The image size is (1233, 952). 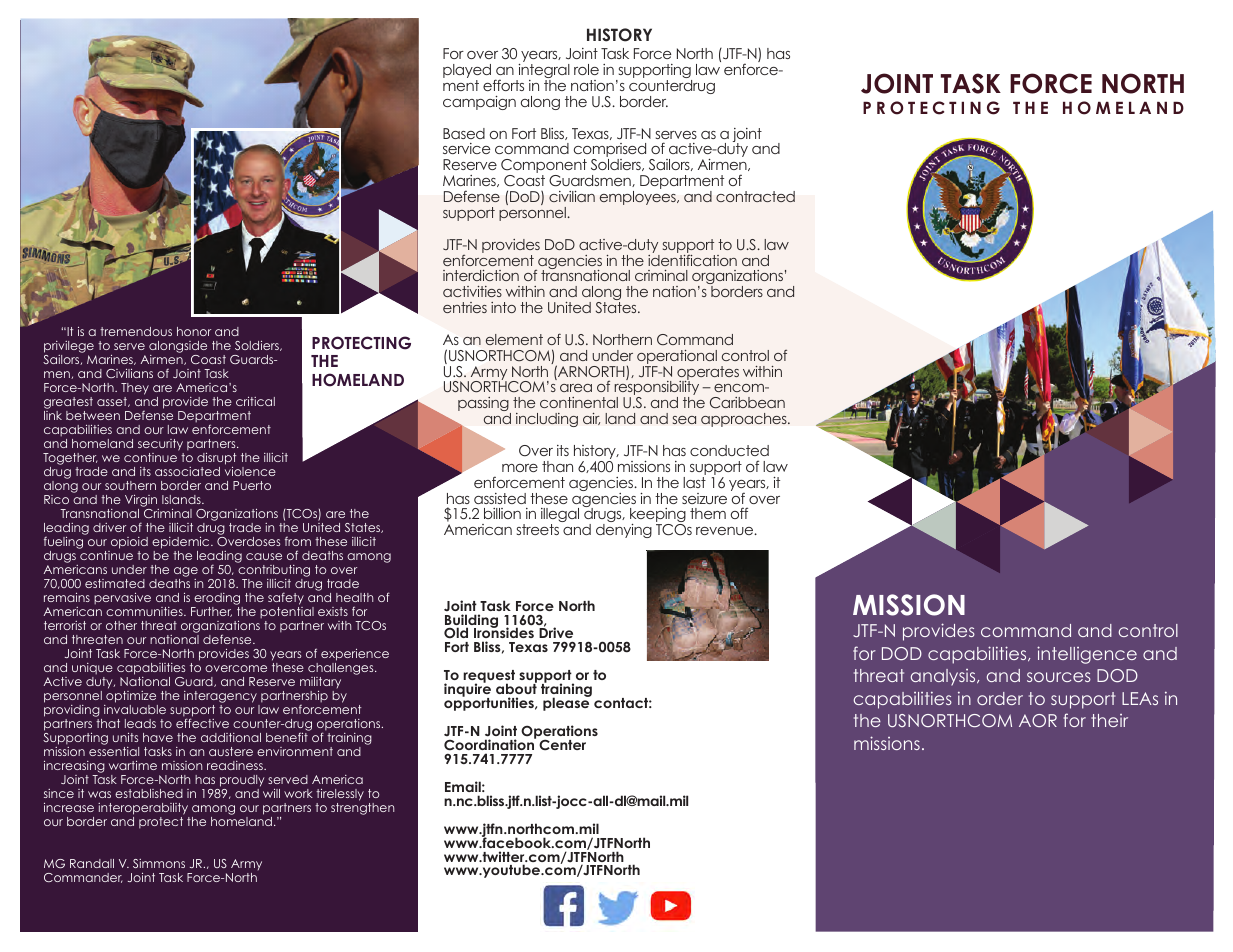 What do you see at coordinates (362, 807) in the screenshot?
I see `strengthen` at bounding box center [362, 807].
